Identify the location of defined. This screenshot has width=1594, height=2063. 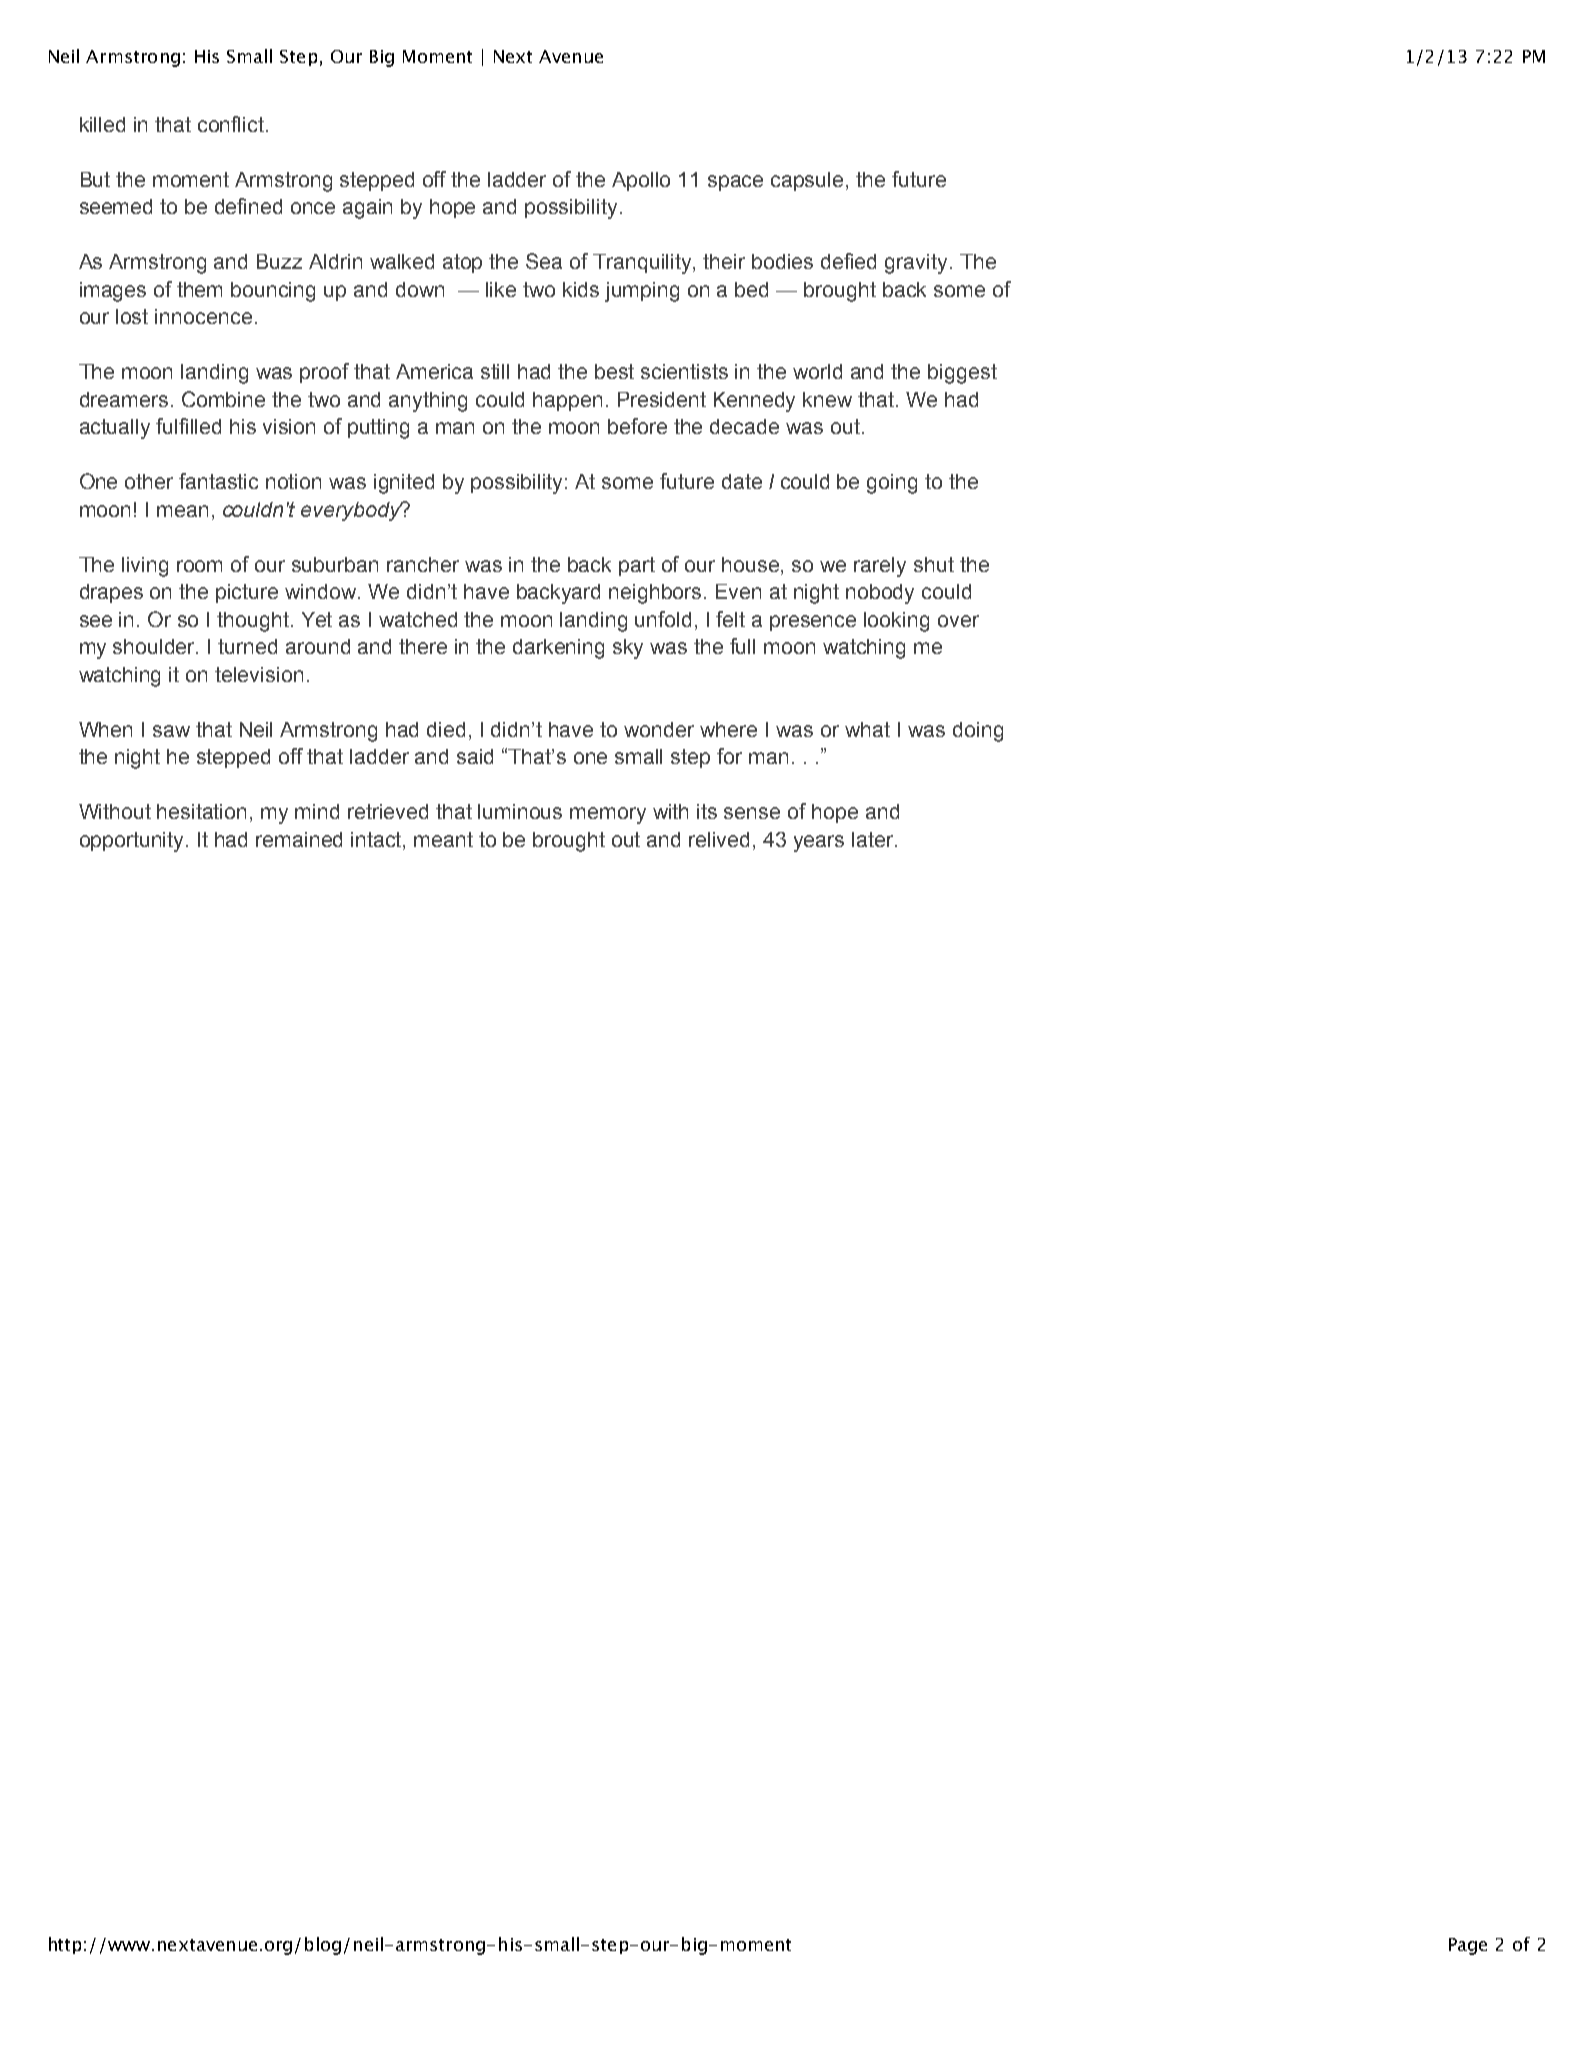
(248, 206).
